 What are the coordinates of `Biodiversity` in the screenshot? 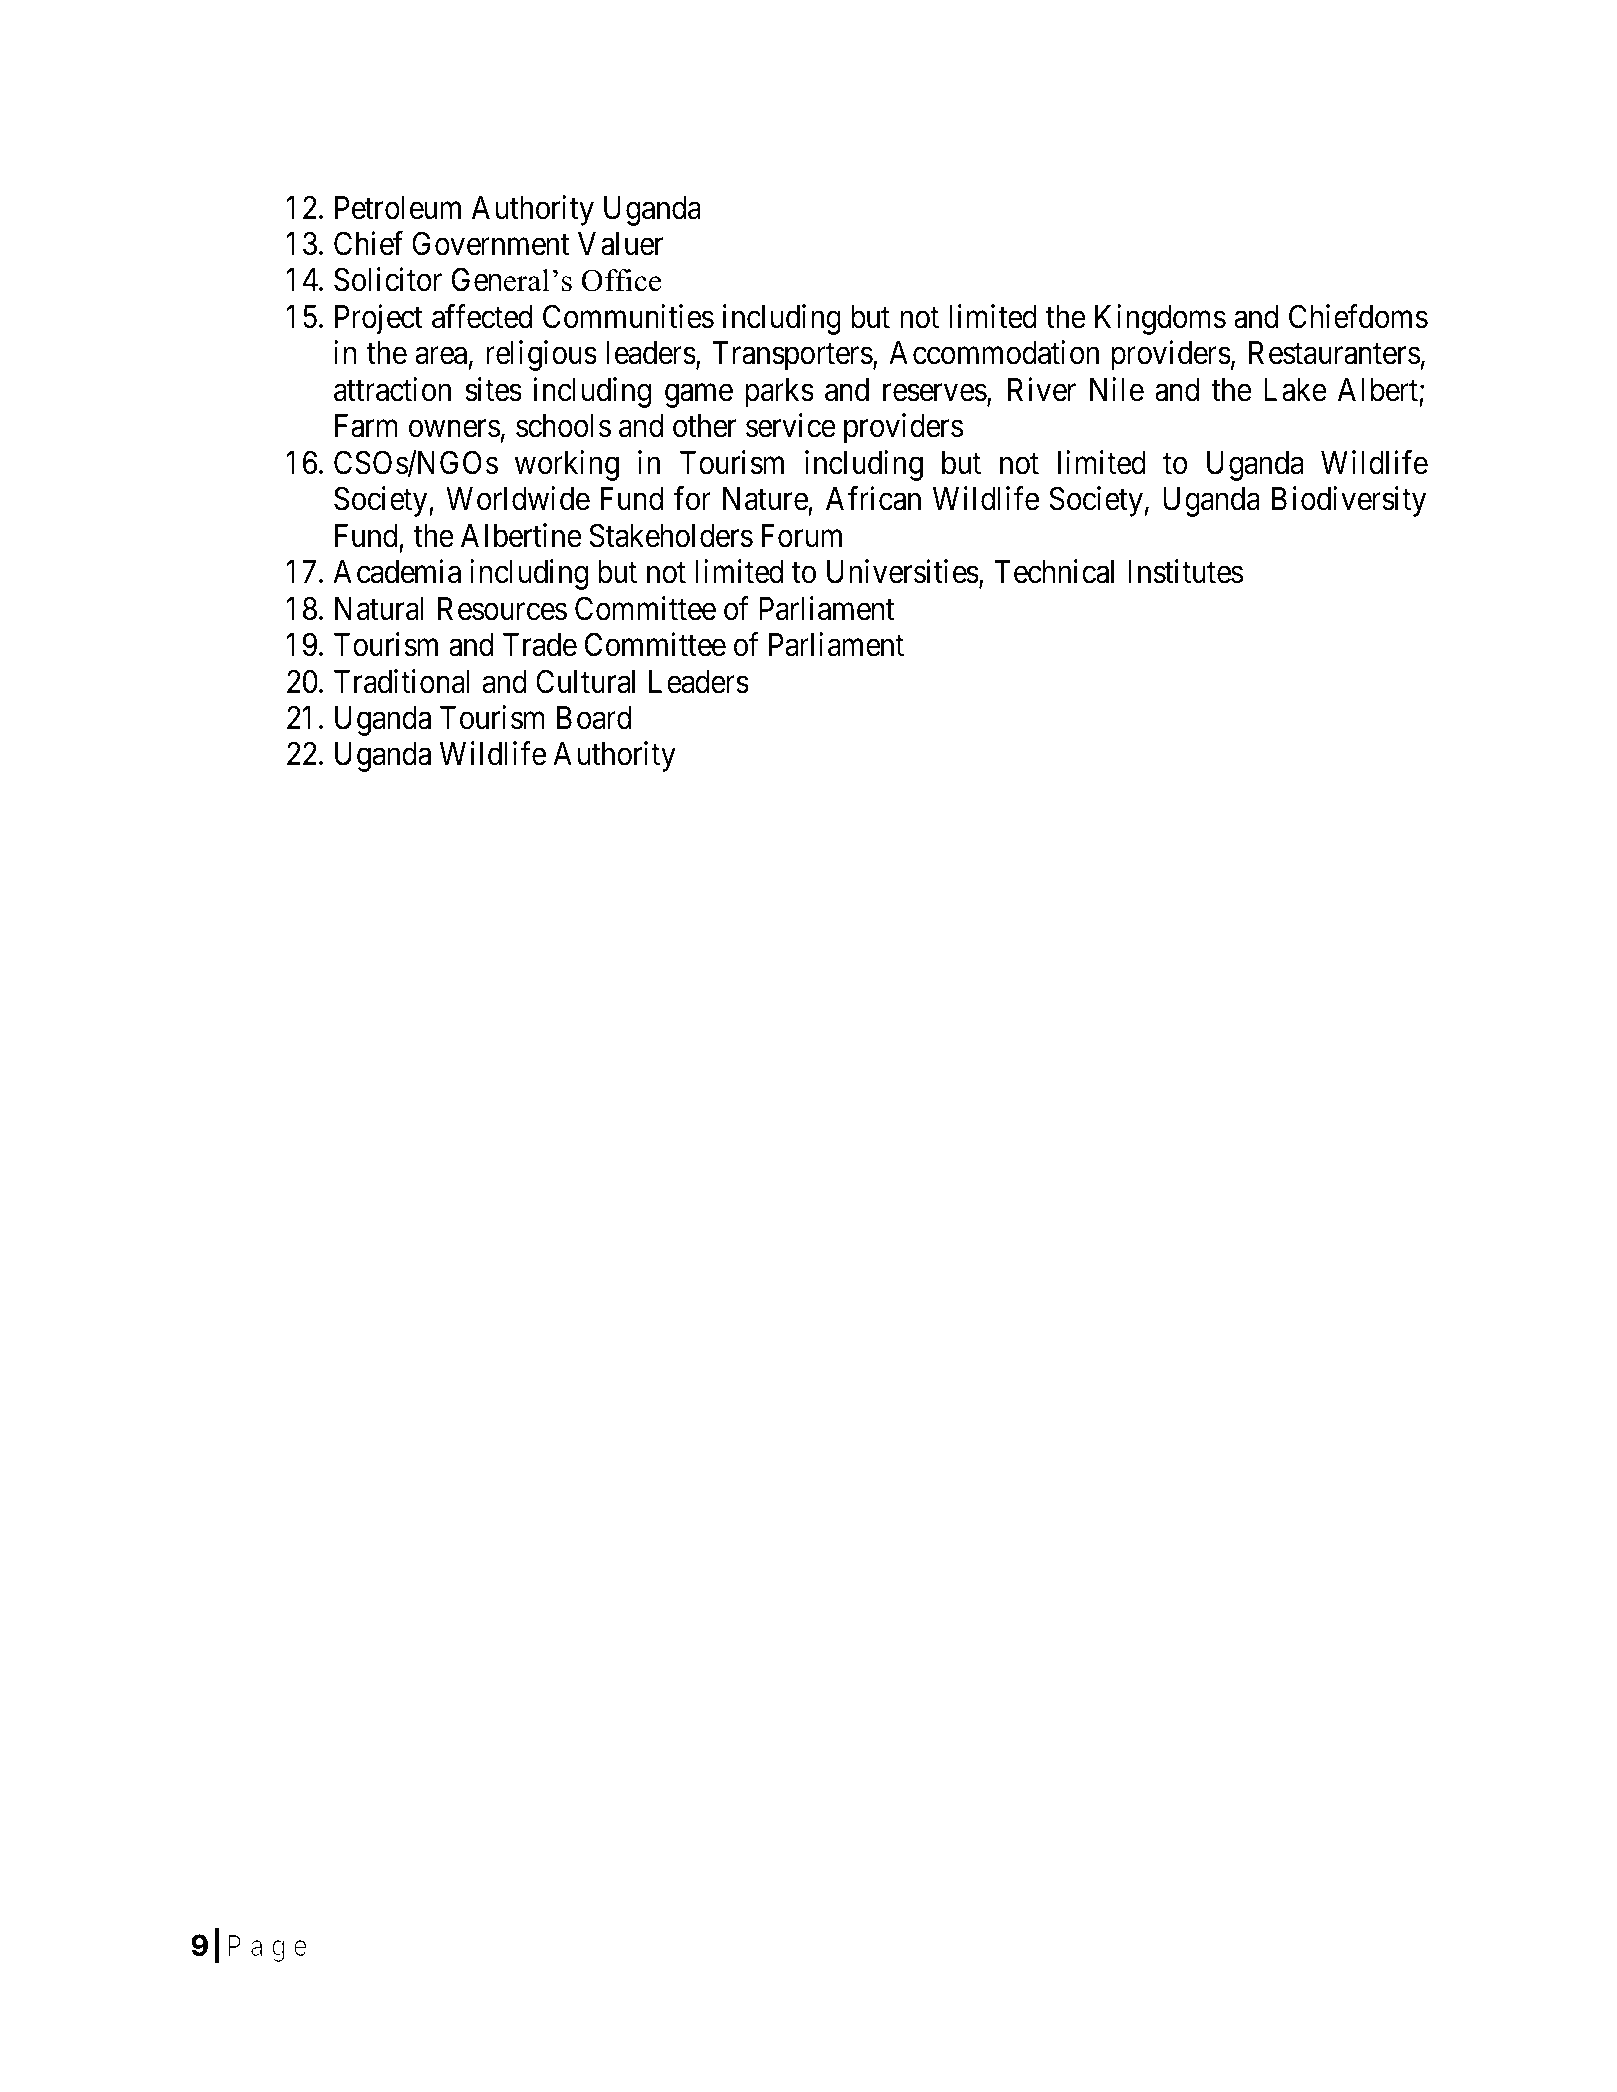 It's located at (1349, 502).
